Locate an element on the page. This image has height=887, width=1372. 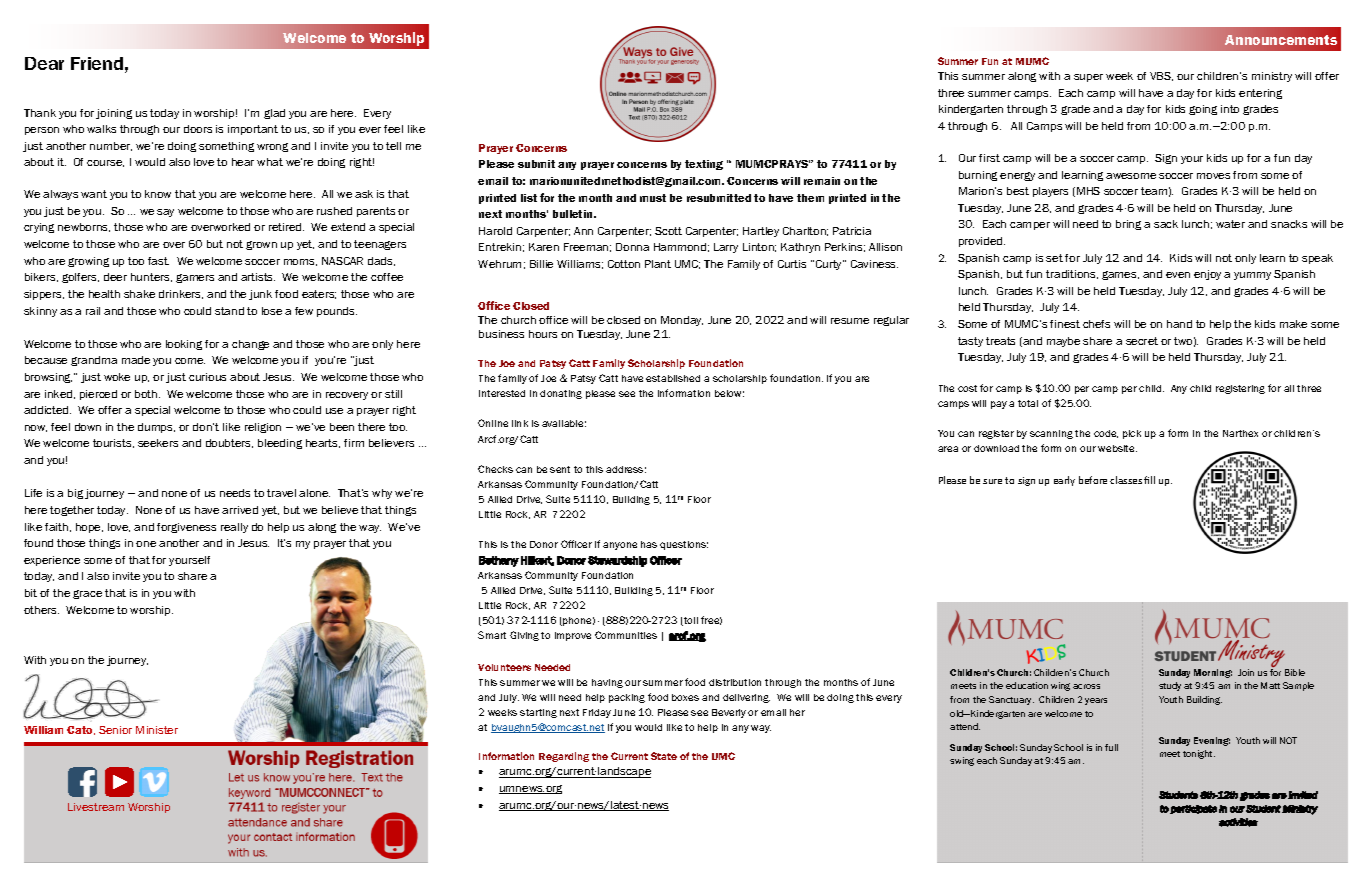
participate is located at coordinates (1193, 809).
